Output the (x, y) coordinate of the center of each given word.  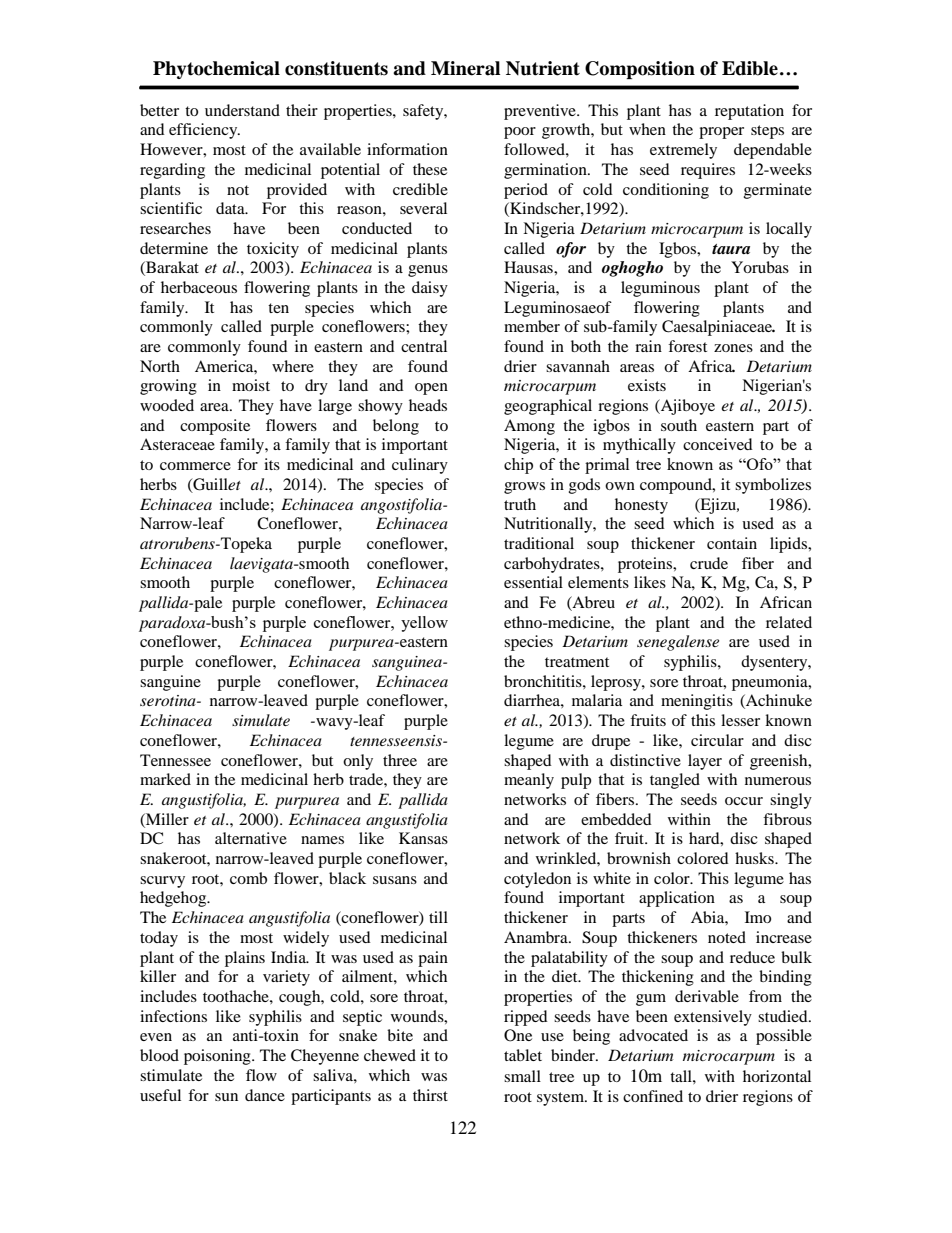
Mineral (465, 68)
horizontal (777, 1076)
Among (529, 427)
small (522, 1076)
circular (717, 740)
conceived (718, 444)
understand (242, 110)
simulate (261, 720)
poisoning (218, 1057)
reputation (749, 112)
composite (215, 427)
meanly (529, 781)
